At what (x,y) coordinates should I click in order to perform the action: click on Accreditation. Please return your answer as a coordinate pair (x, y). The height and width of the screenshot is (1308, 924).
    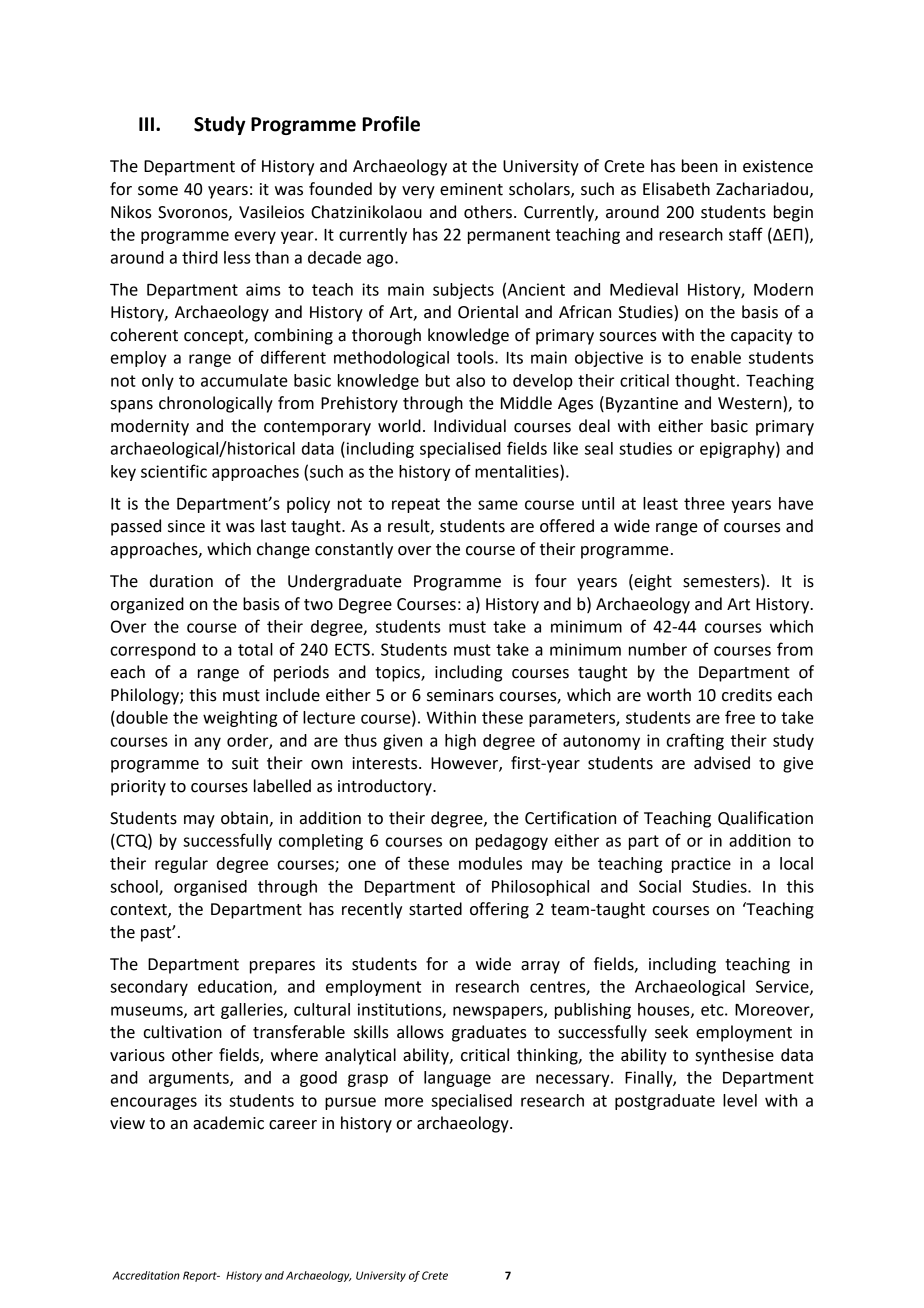
    Looking at the image, I should click on (146, 1275).
